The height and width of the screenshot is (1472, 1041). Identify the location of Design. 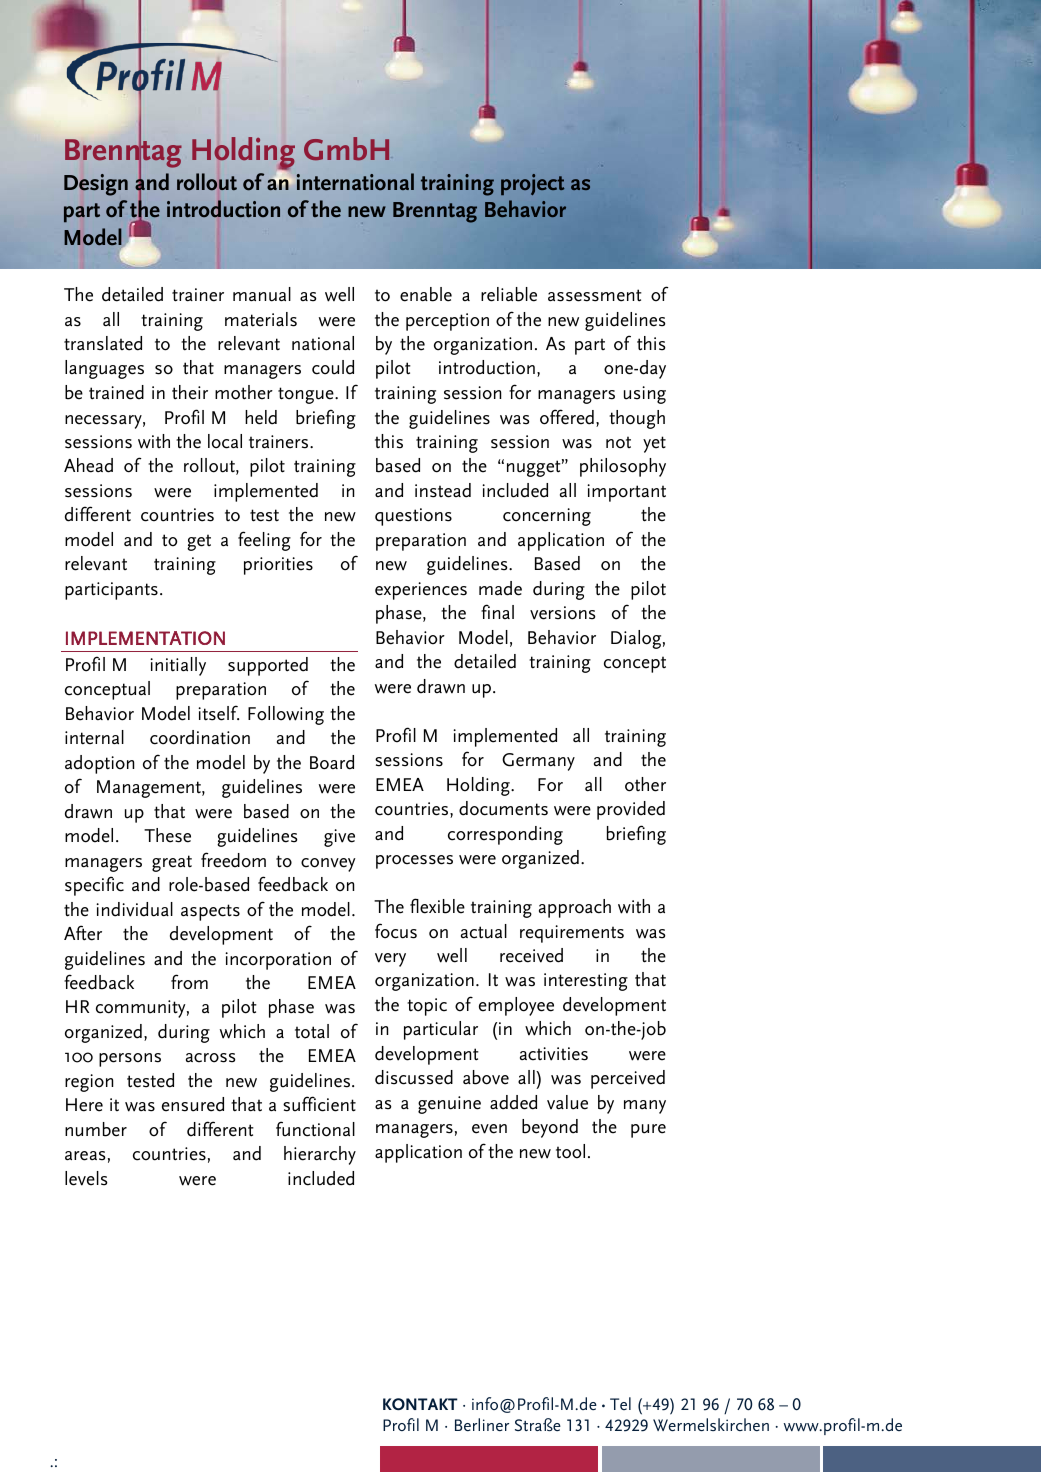
(96, 185).
